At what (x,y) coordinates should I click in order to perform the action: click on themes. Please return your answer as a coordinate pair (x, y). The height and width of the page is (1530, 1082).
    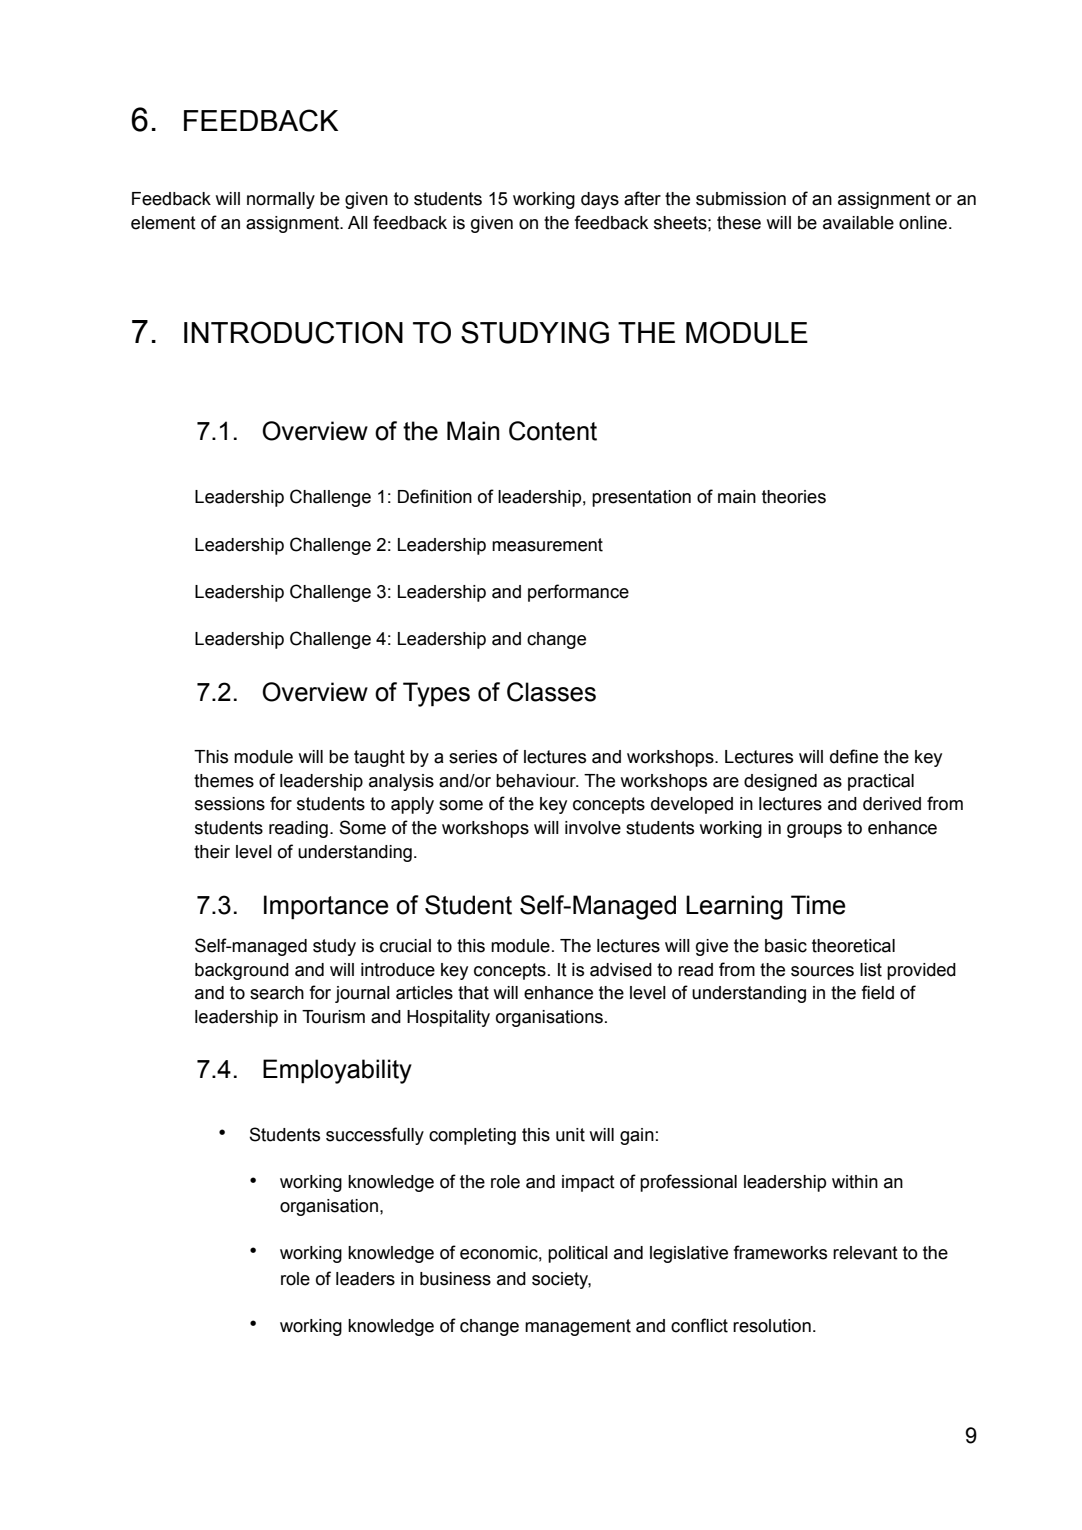
    Looking at the image, I should click on (224, 781).
